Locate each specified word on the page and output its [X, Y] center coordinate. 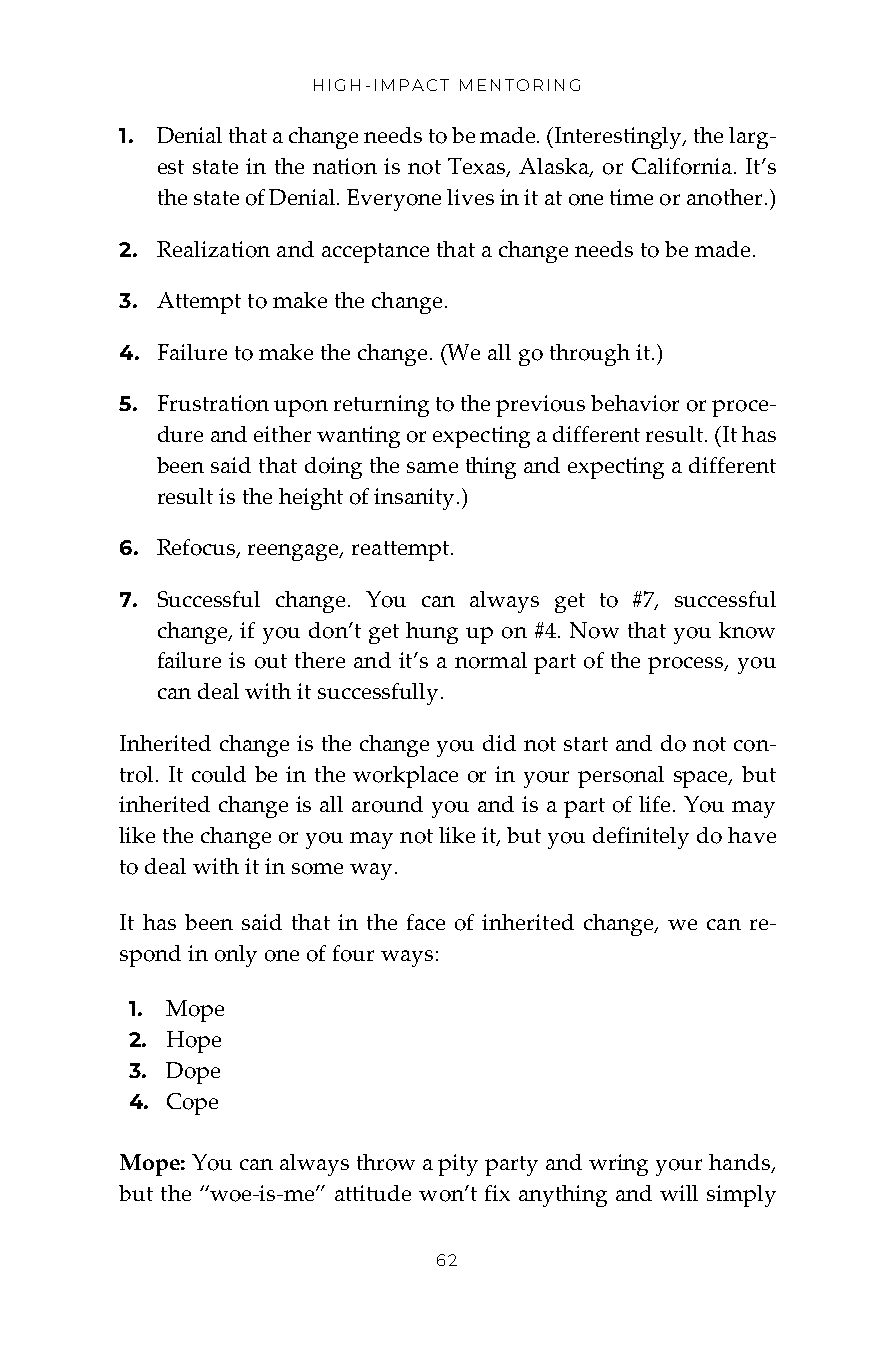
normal [491, 660]
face [426, 922]
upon [301, 408]
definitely [641, 838]
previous [540, 406]
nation [345, 166]
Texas [478, 167]
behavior [635, 403]
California [682, 166]
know [747, 630]
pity [458, 1165]
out [271, 661]
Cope [192, 1104]
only [236, 956]
